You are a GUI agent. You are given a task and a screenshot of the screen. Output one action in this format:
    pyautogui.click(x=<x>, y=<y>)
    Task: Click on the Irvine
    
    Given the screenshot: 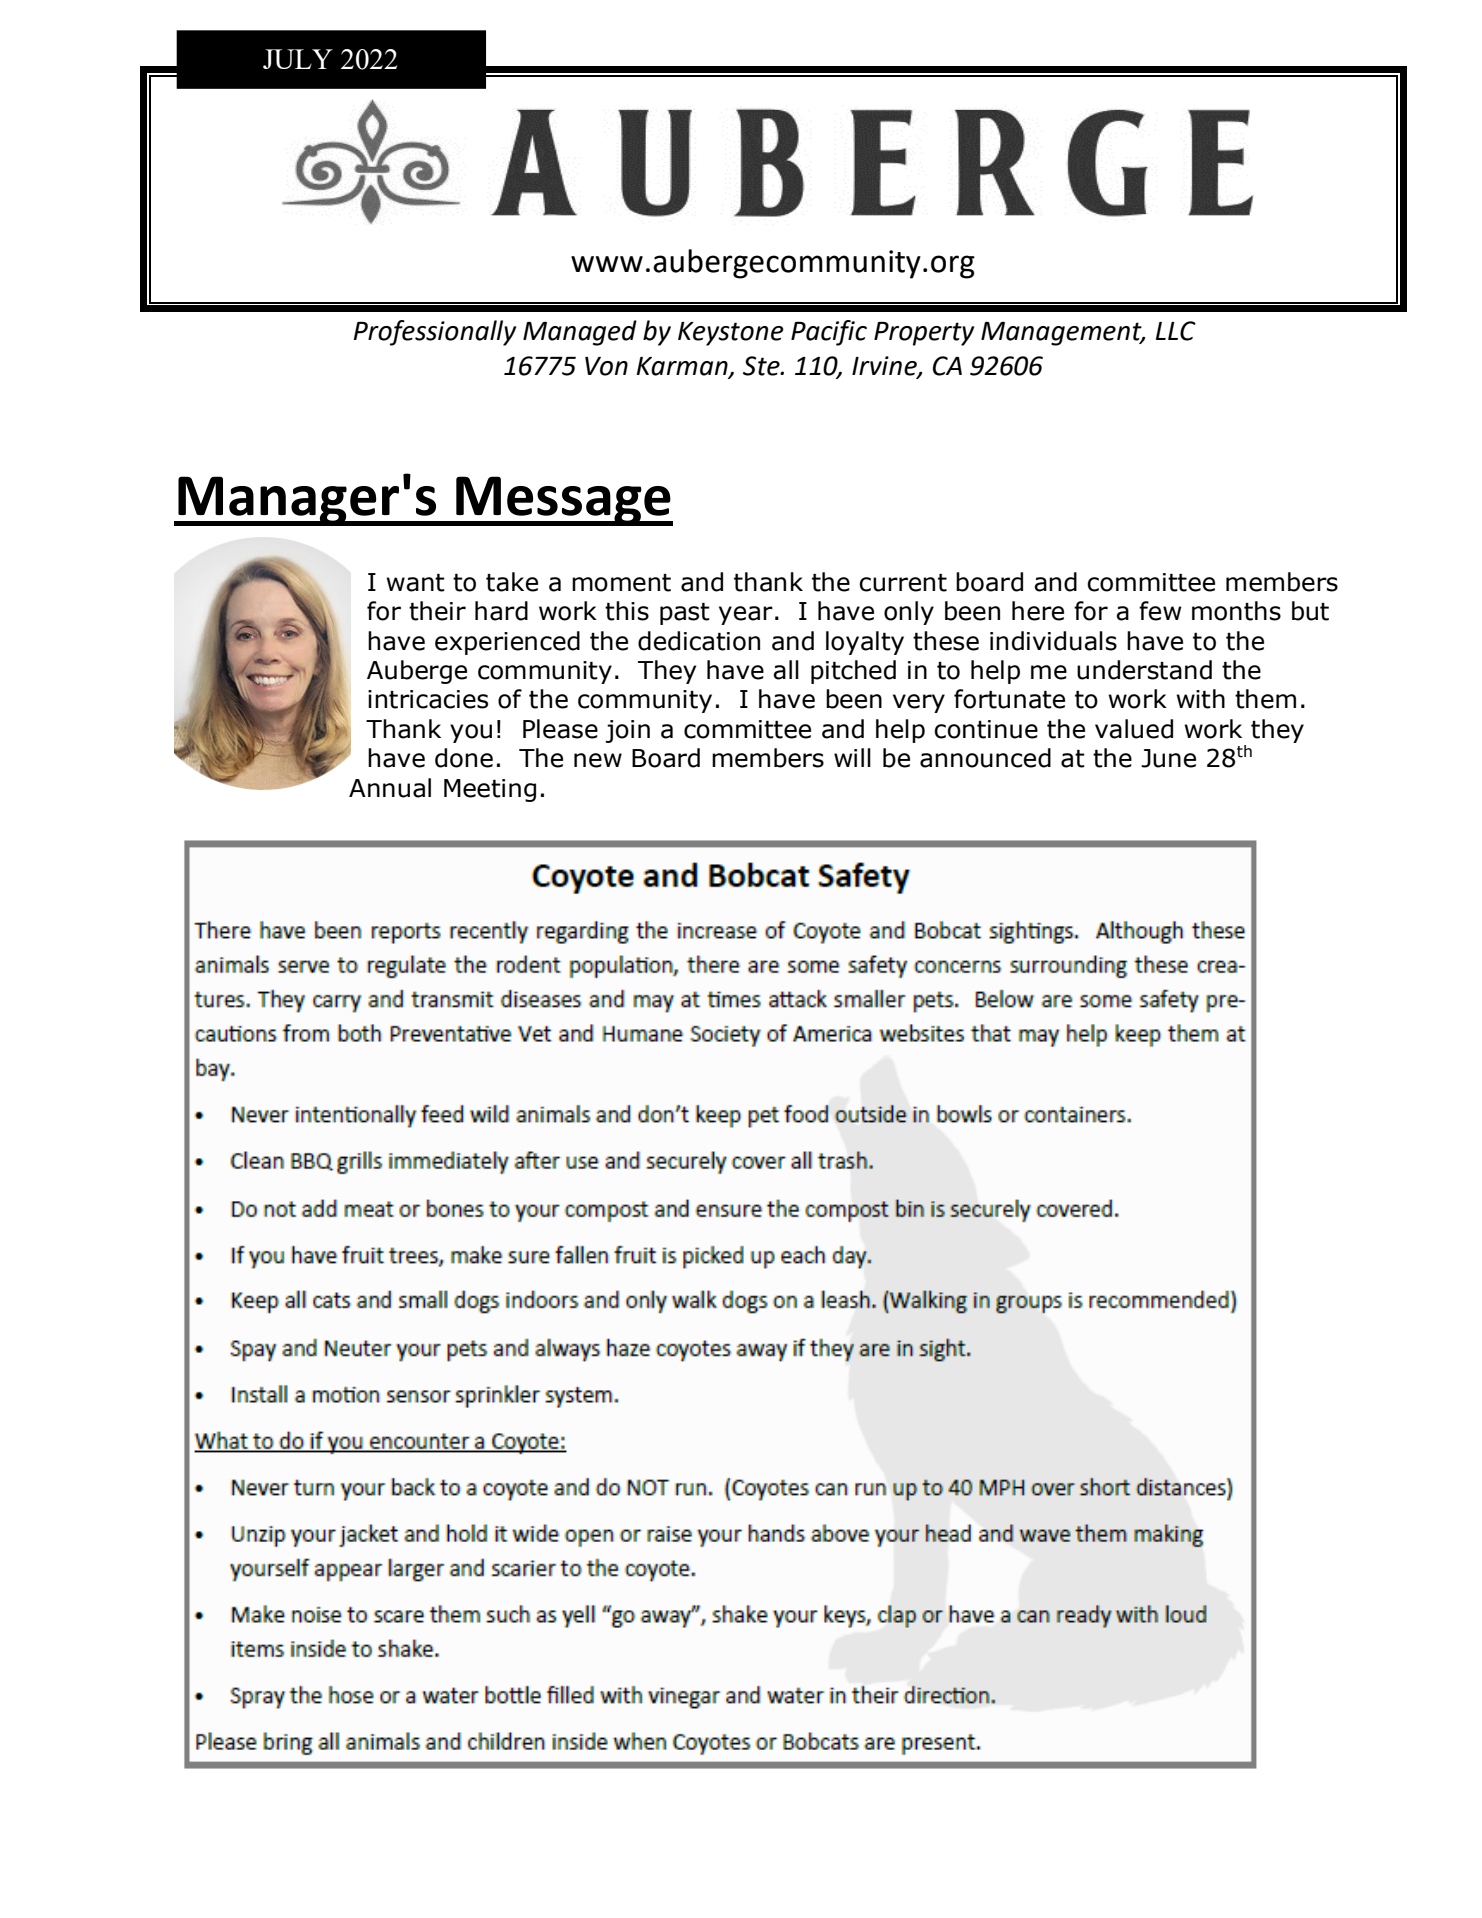 What is the action you would take?
    pyautogui.click(x=885, y=367)
